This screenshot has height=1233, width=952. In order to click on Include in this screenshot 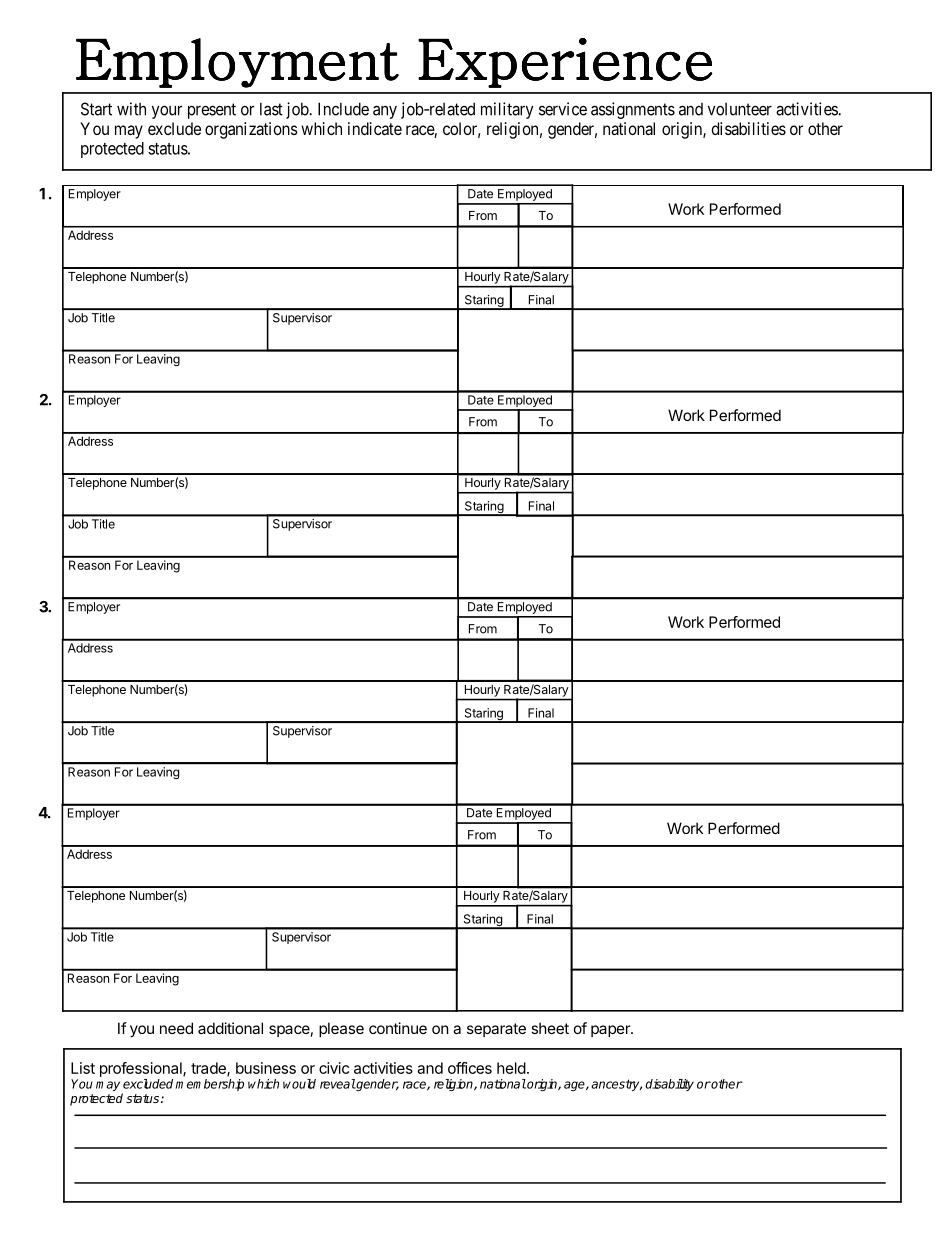, I will do `click(343, 109)`.
